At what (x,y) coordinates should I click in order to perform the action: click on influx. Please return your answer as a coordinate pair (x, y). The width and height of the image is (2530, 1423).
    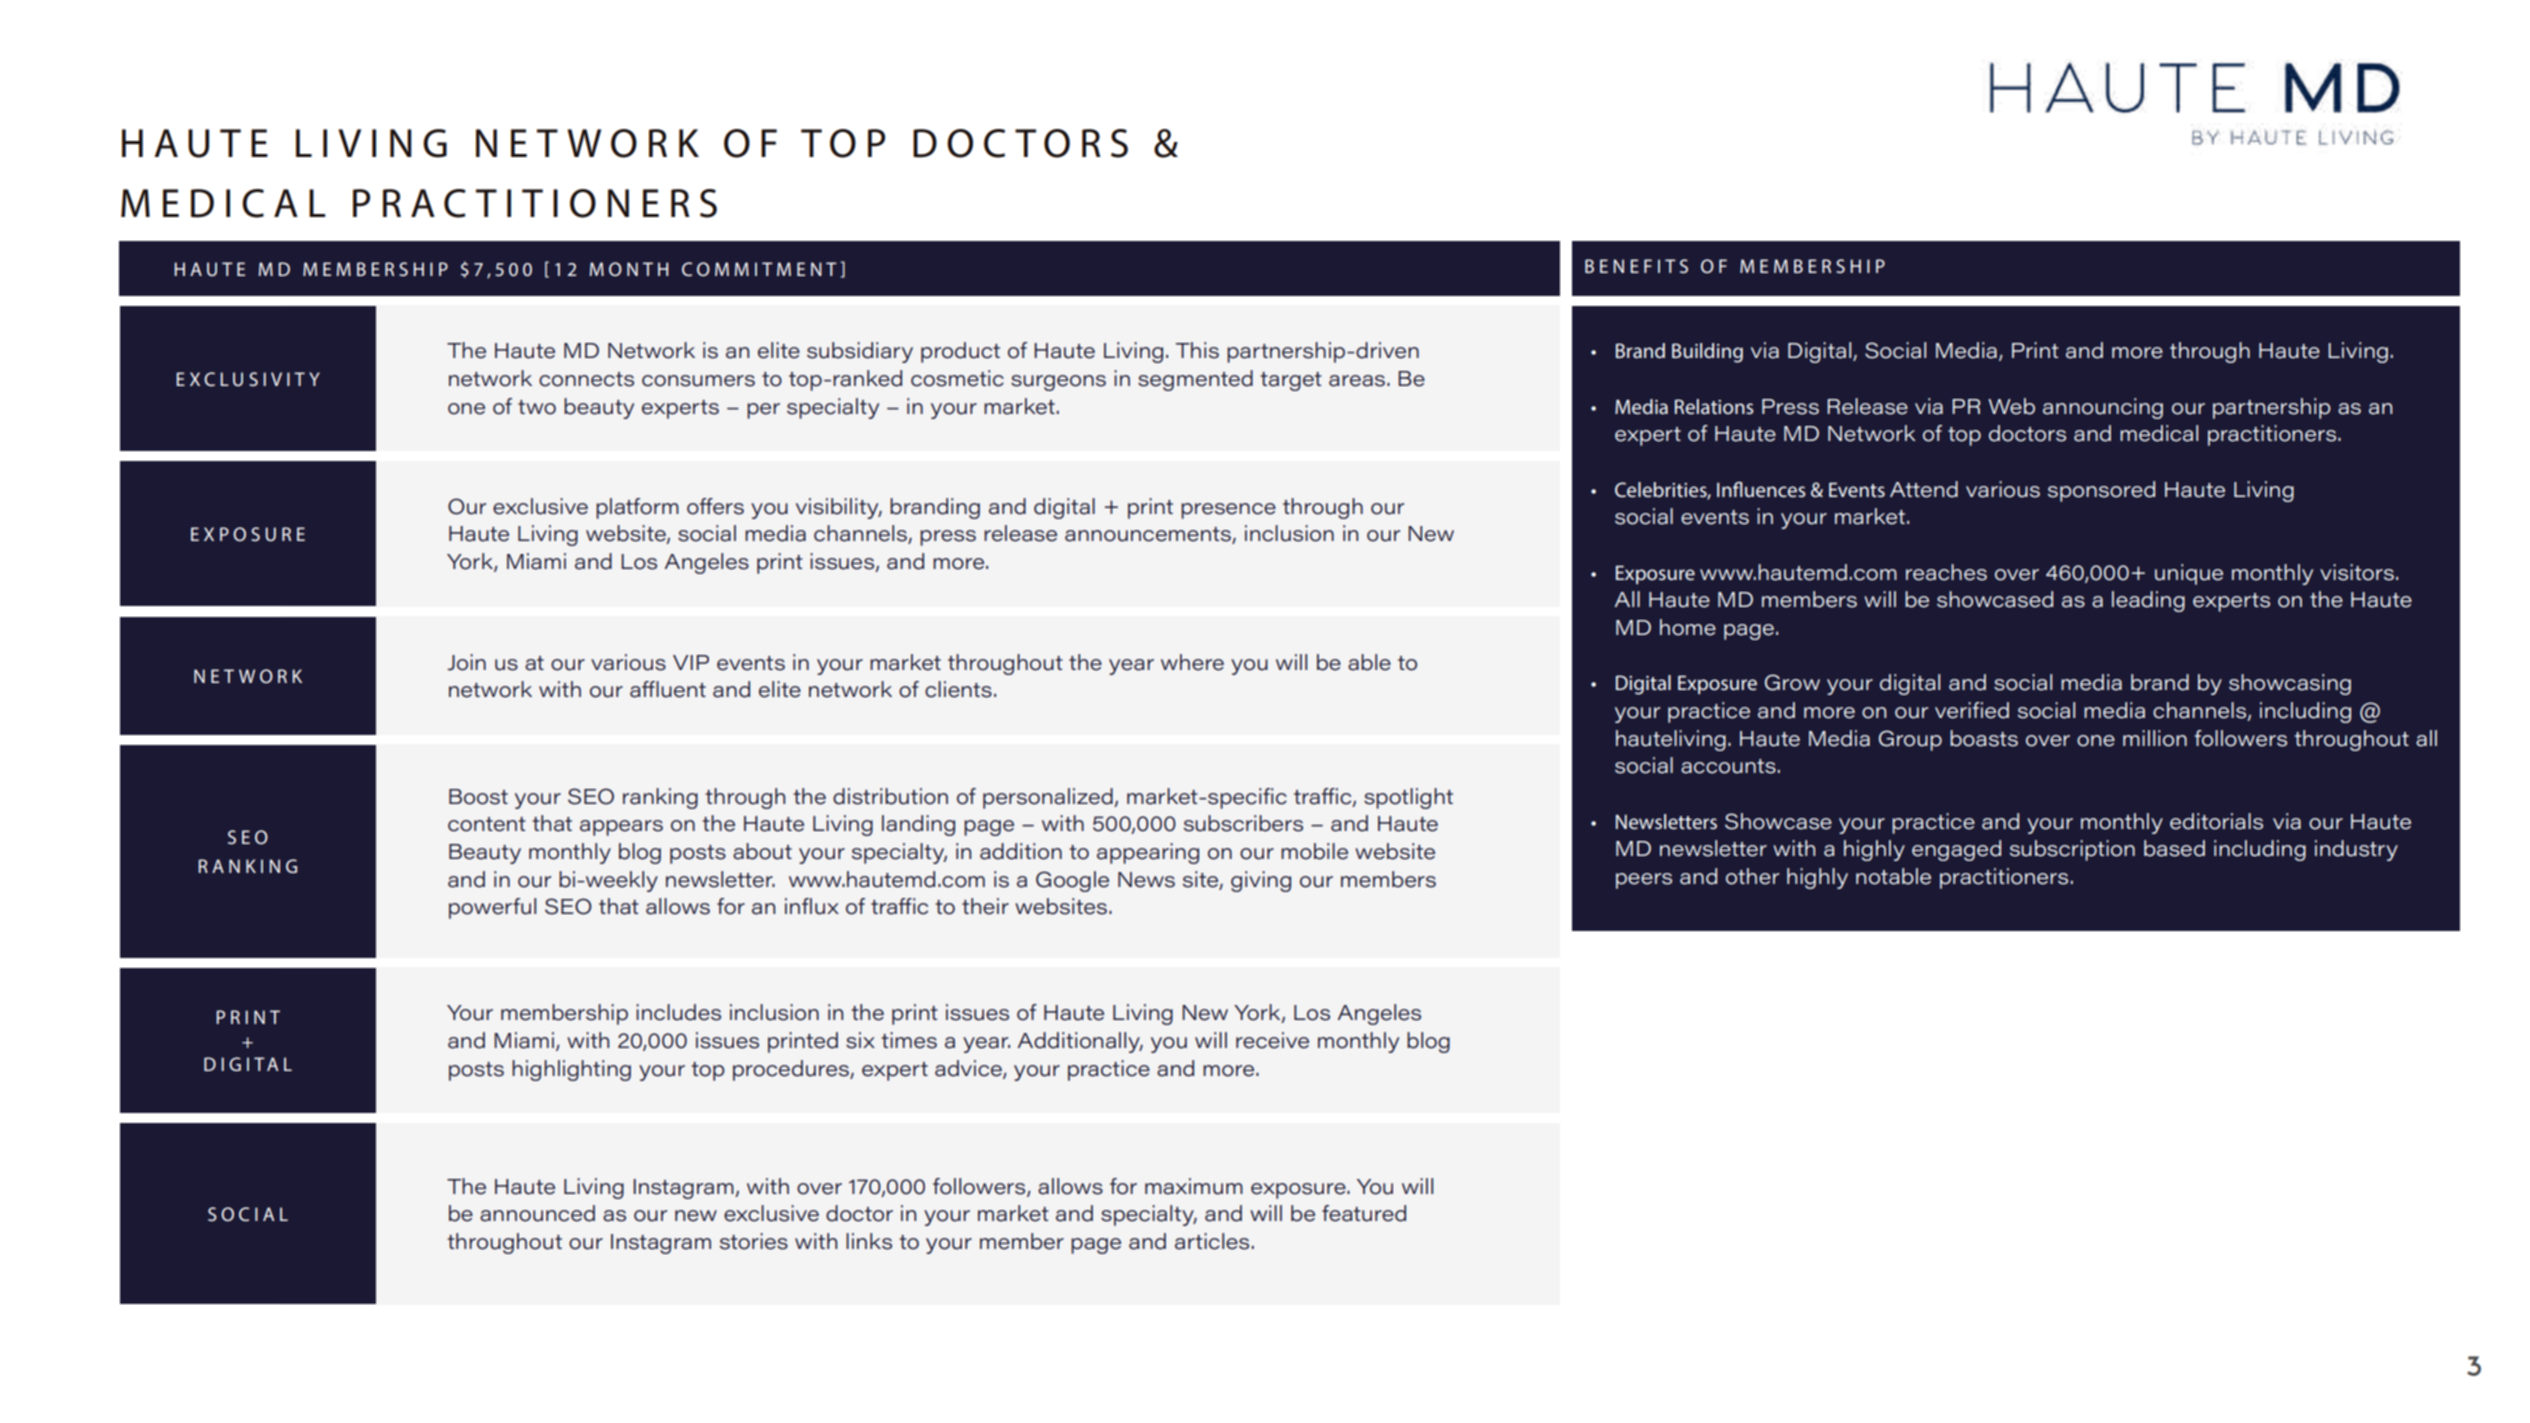
    Looking at the image, I should click on (812, 906).
